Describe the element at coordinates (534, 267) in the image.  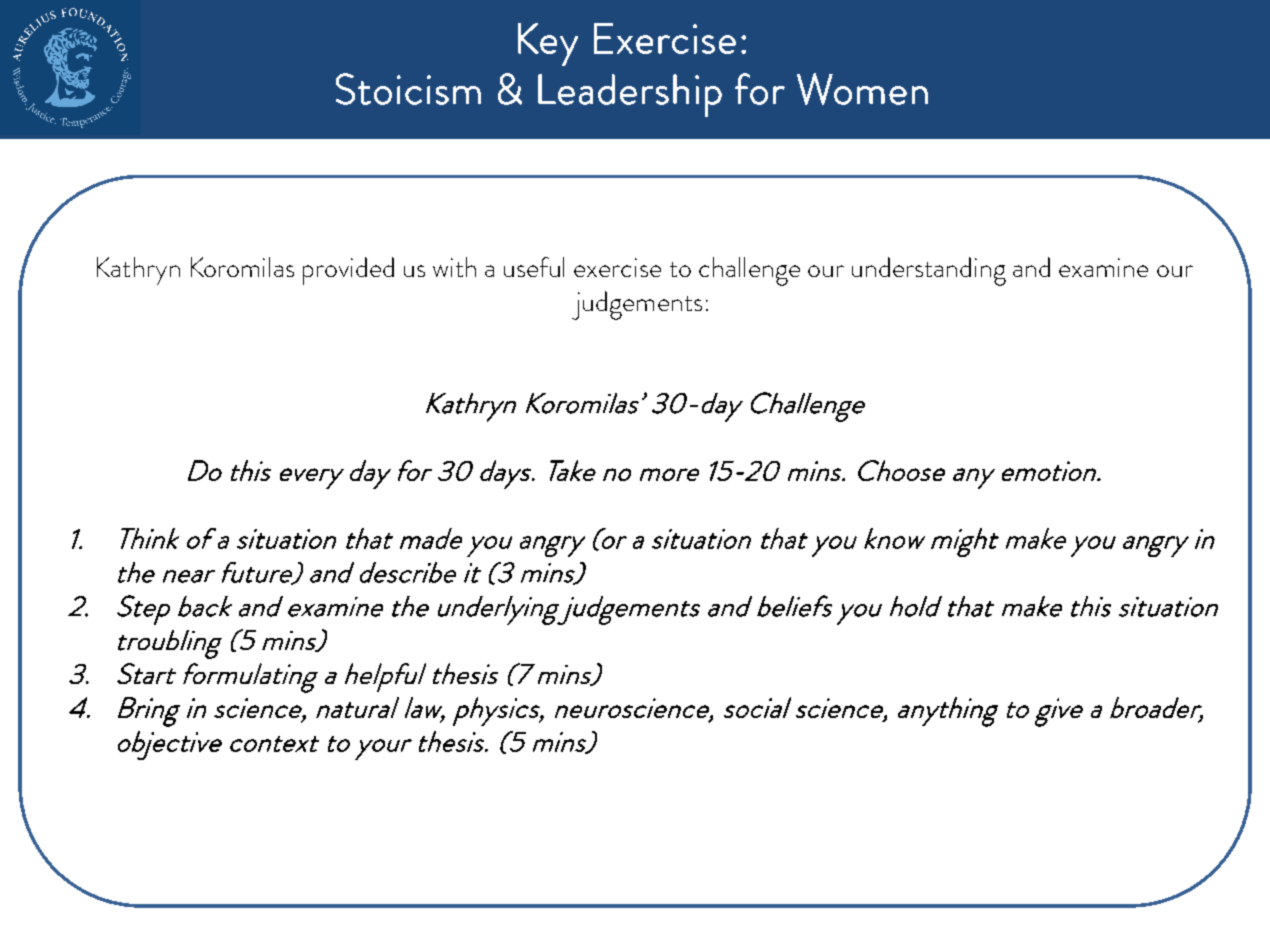
I see `useful` at that location.
